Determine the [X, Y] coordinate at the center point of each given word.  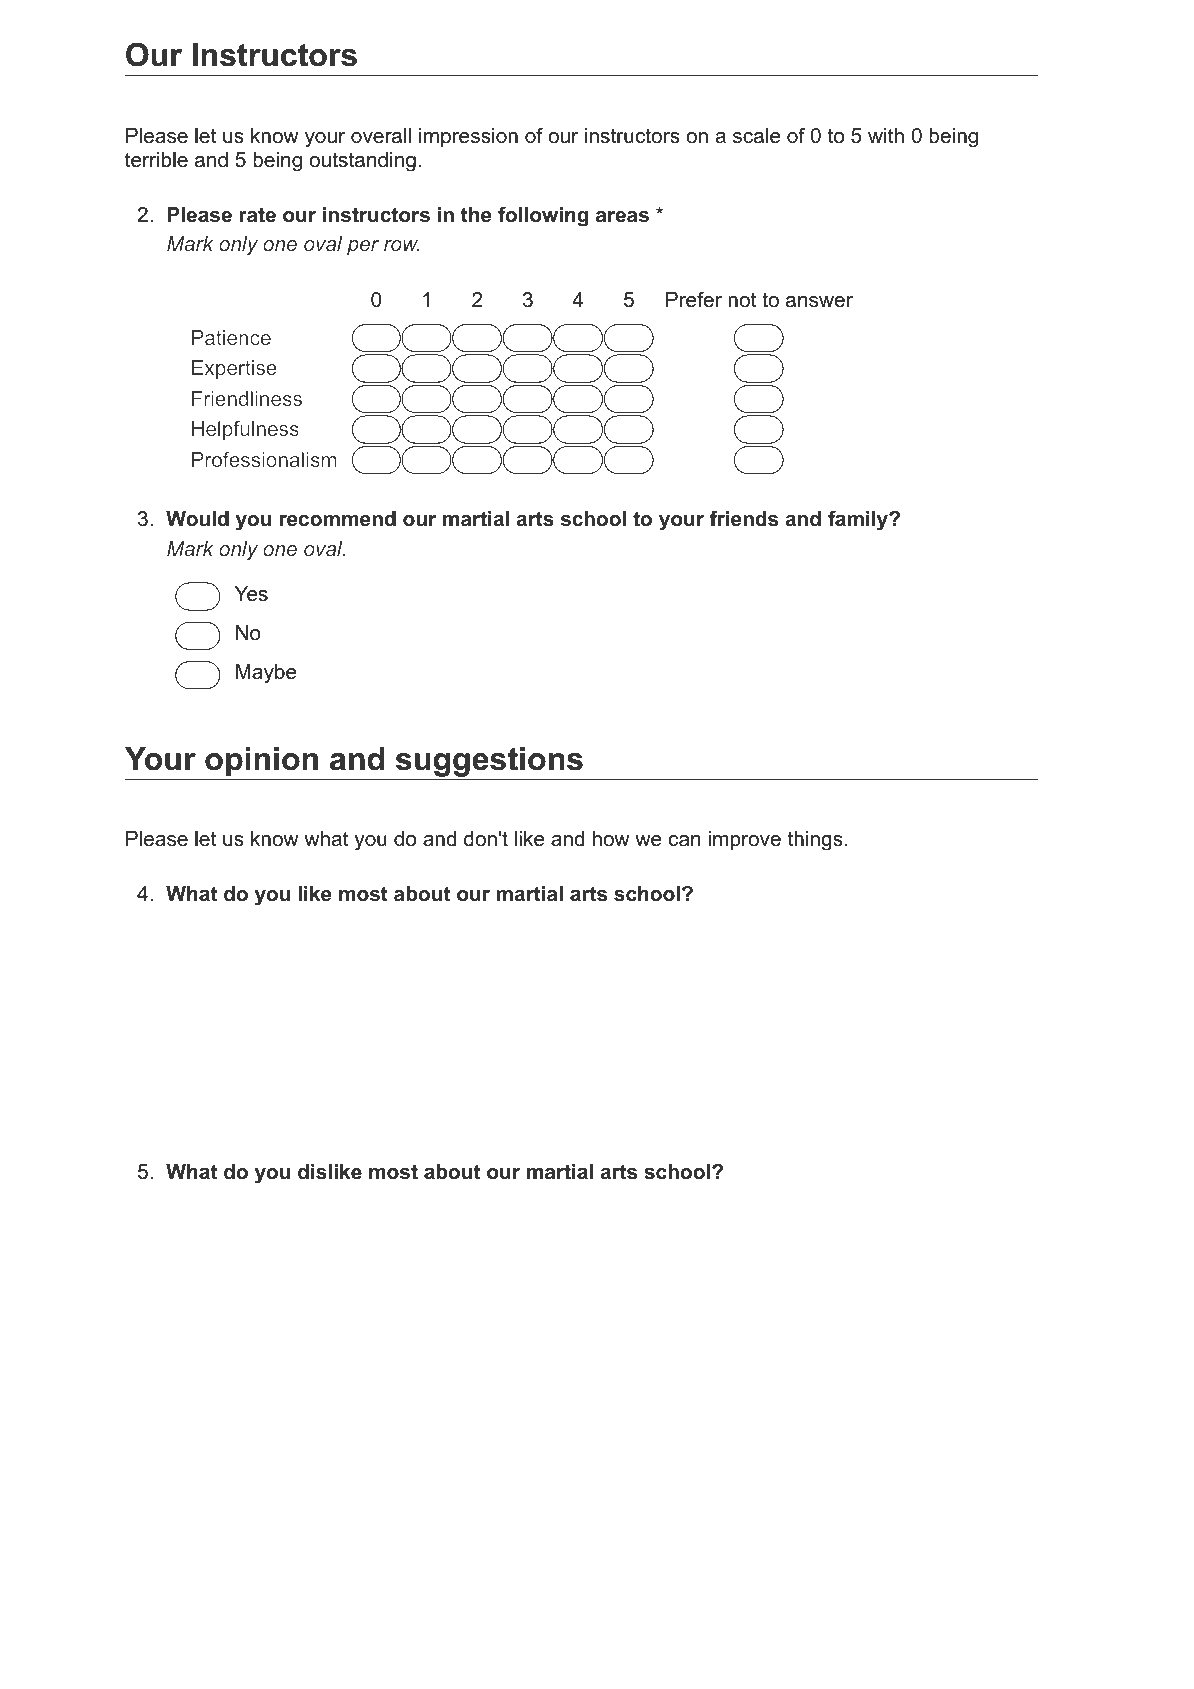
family [859, 521]
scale [757, 136]
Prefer [694, 300]
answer [819, 302]
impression [468, 137]
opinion [261, 762]
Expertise [234, 369]
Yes [251, 594]
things [815, 841]
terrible [156, 160]
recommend [338, 519]
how [611, 839]
